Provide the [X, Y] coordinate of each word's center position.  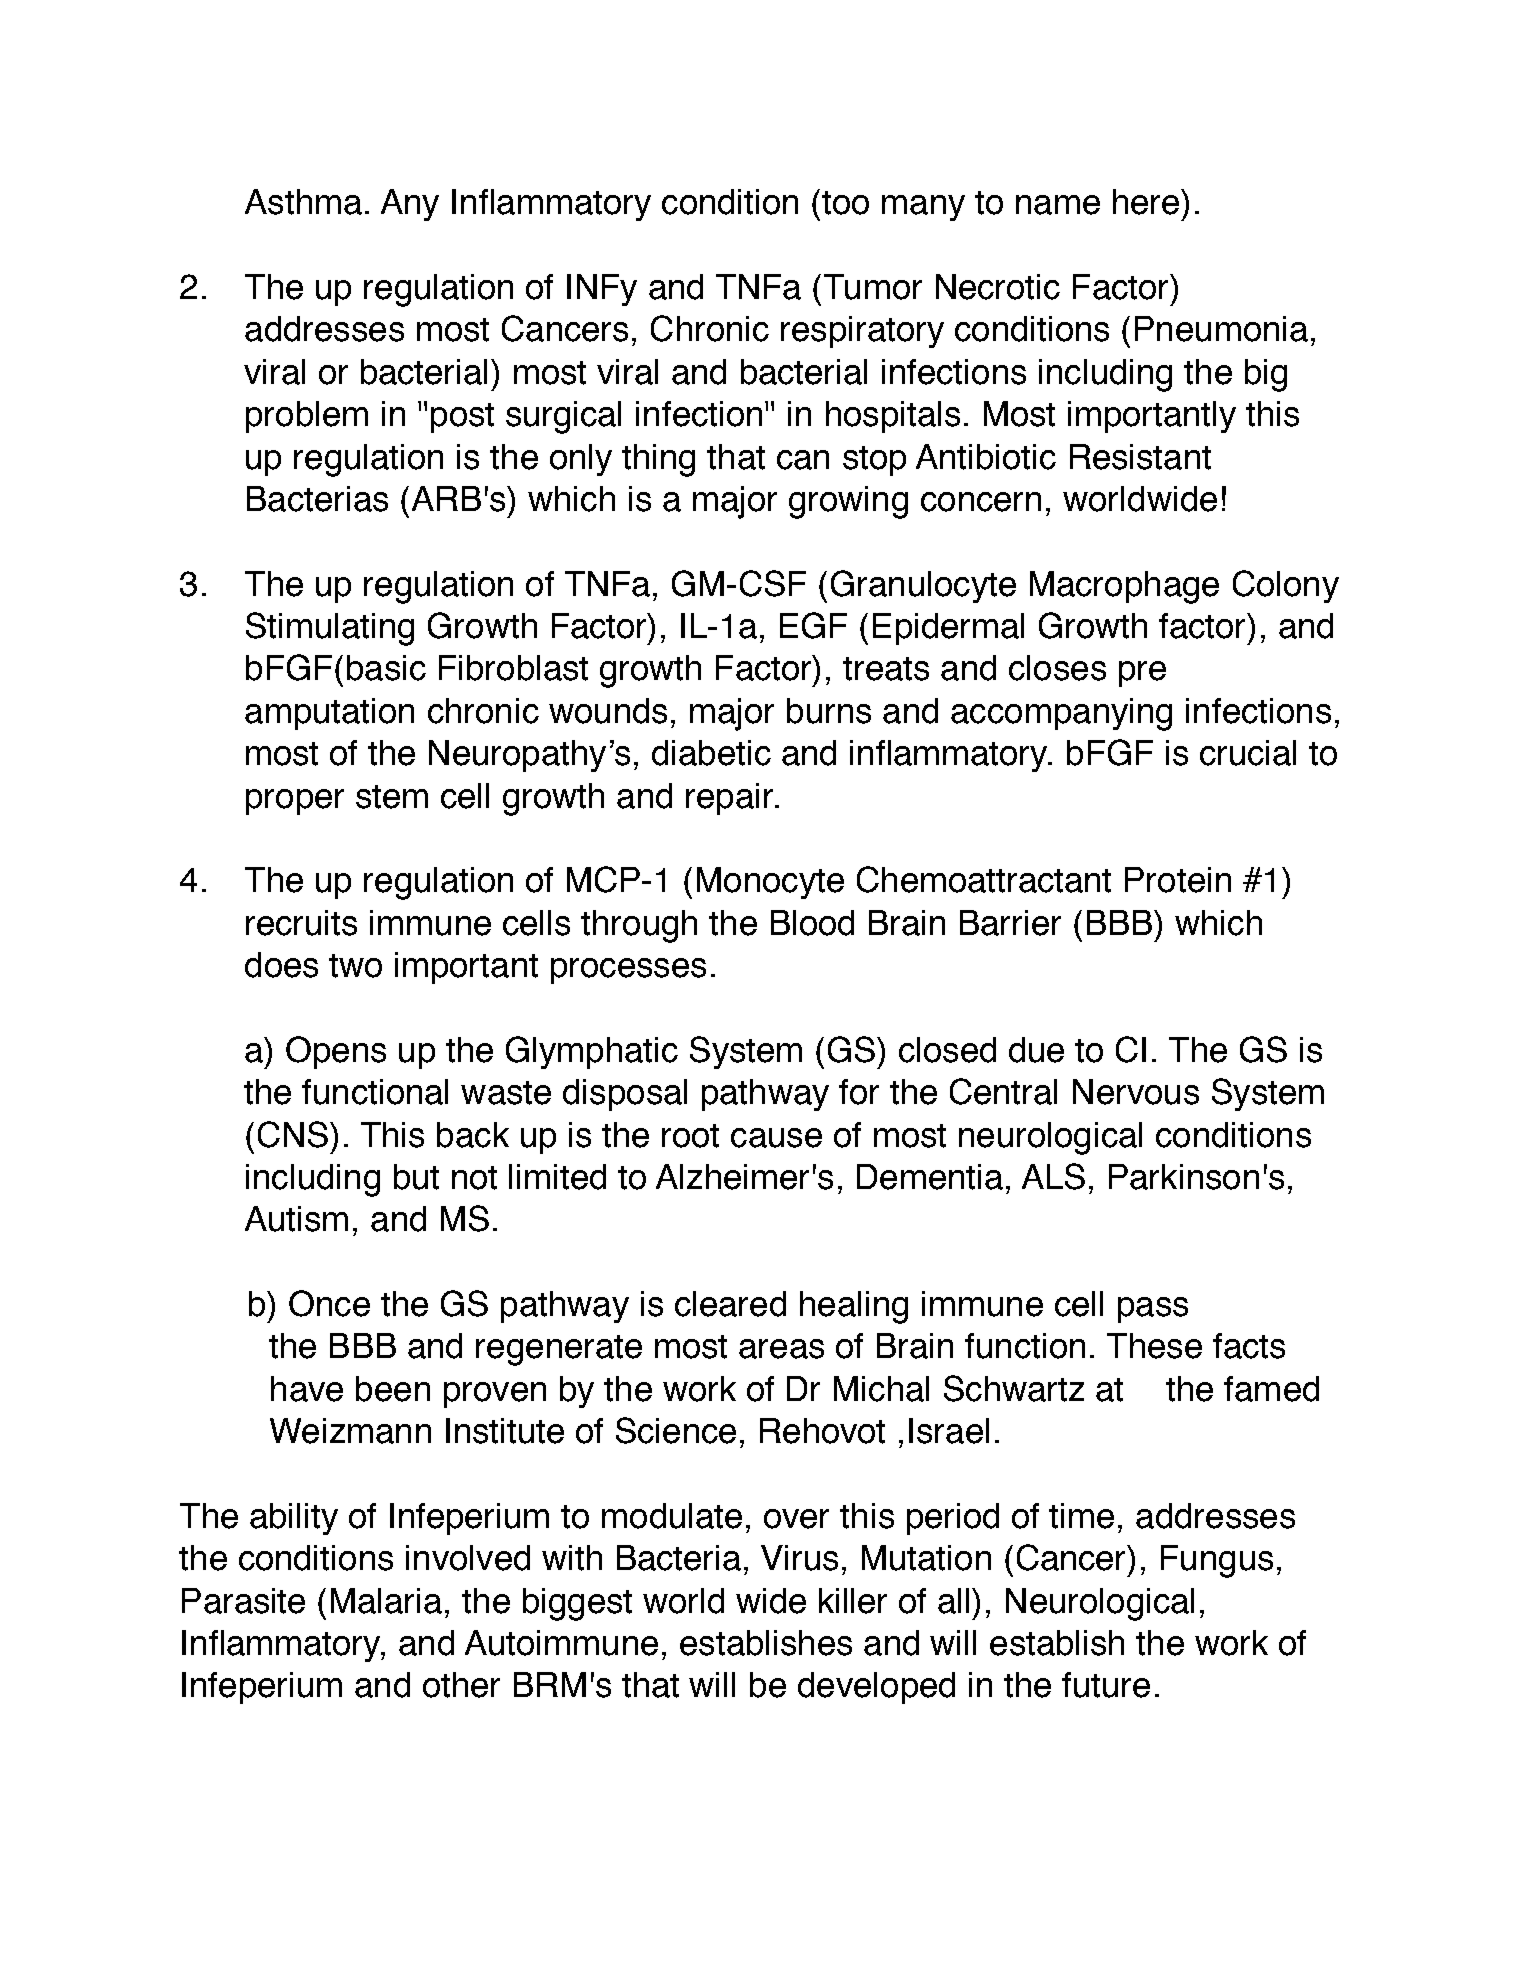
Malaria [386, 1601]
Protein [1178, 880]
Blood [812, 923]
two [355, 966]
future [1106, 1685]
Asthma [303, 202]
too [845, 203]
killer [853, 1601]
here [1147, 202]
